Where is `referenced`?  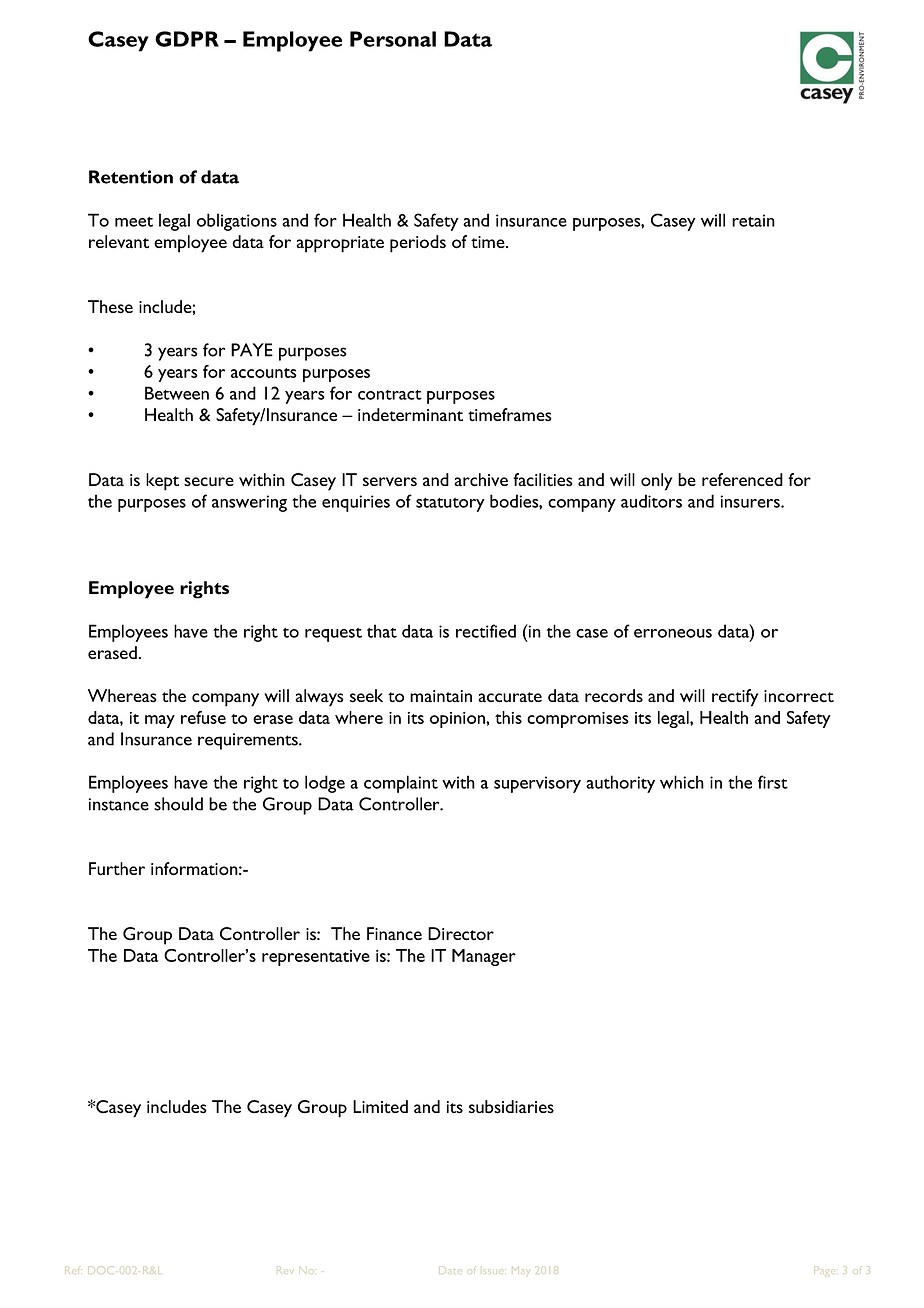 referenced is located at coordinates (742, 480).
